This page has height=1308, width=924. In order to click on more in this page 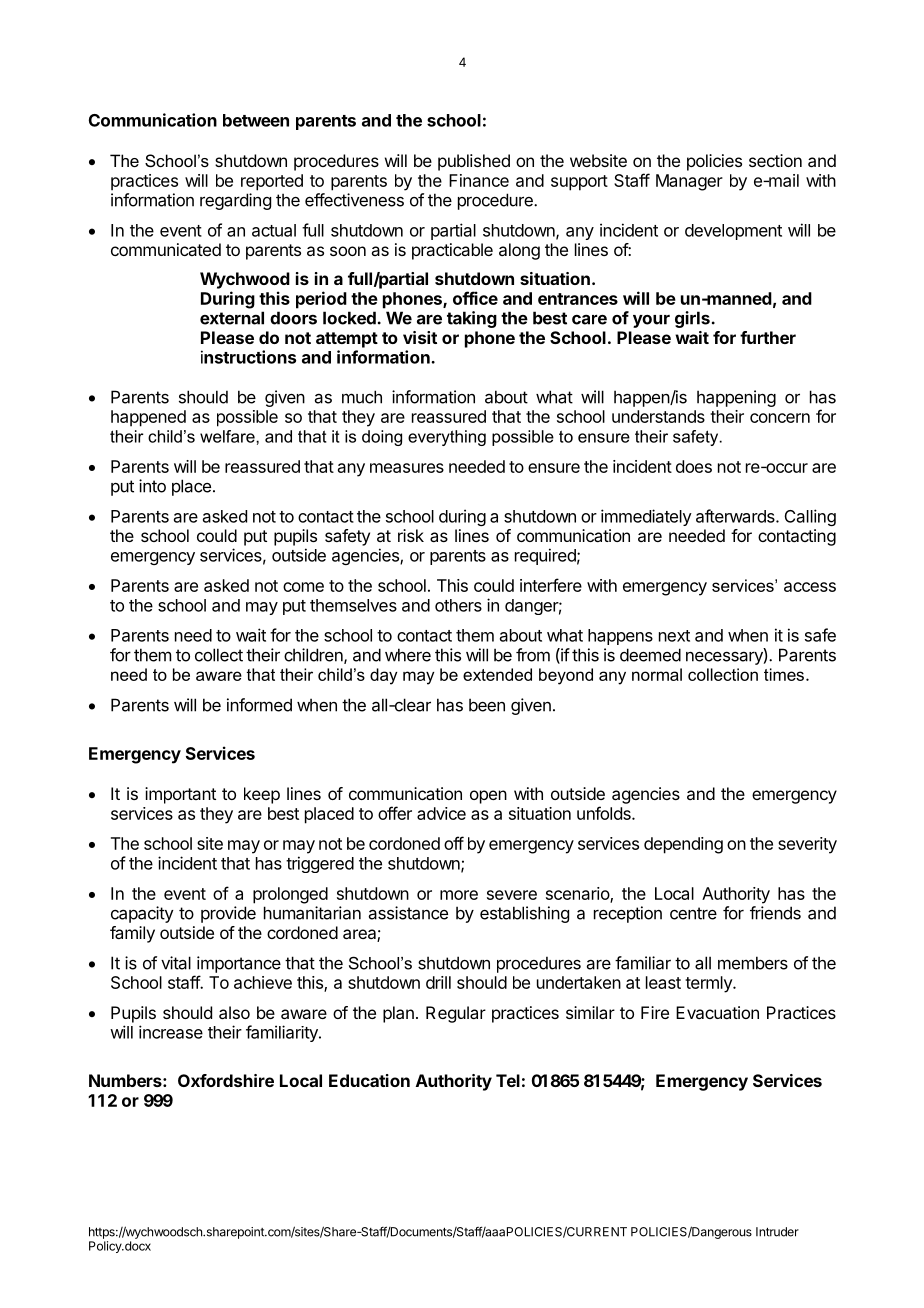, I will do `click(459, 895)`.
